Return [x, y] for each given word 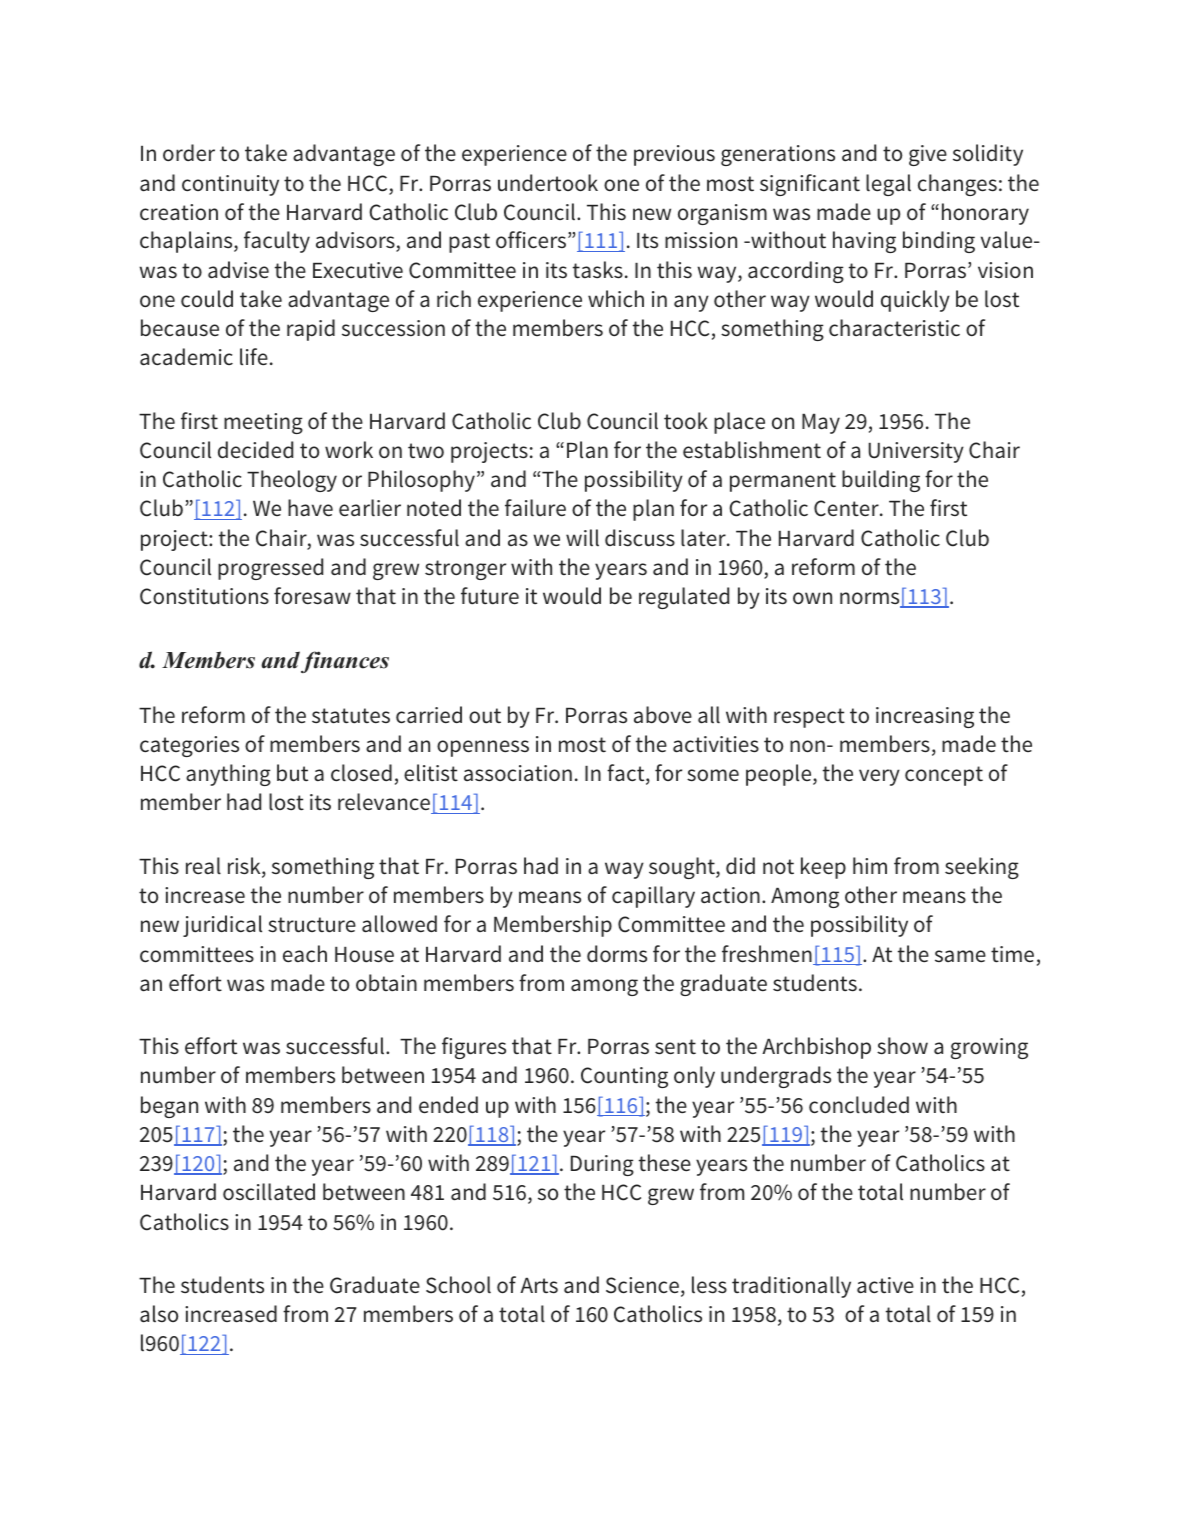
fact [627, 774]
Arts [539, 1286]
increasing [925, 717]
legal [888, 185]
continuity [230, 185]
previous [674, 155]
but [292, 773]
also [159, 1314]
